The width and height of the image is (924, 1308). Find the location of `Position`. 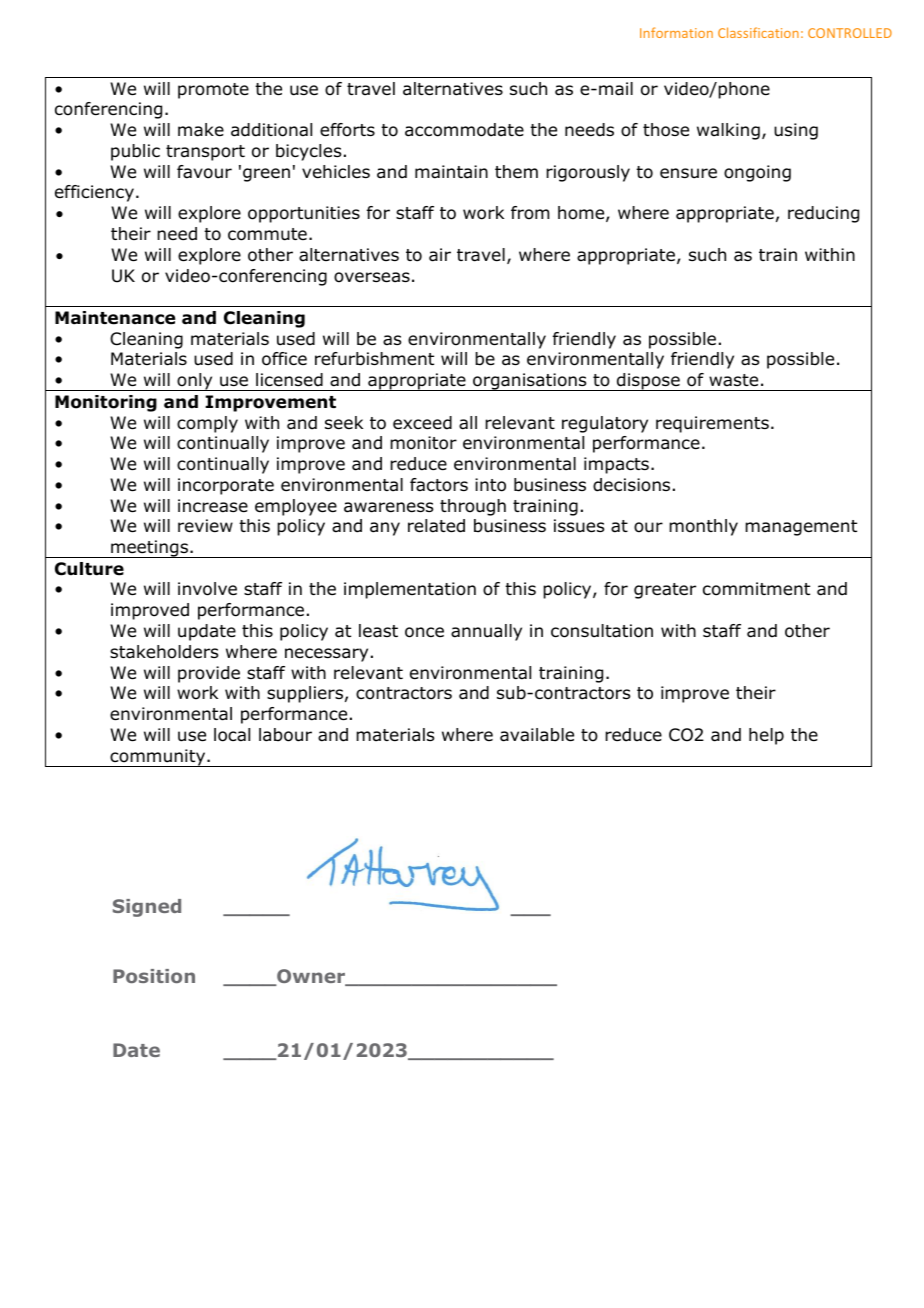

Position is located at coordinates (154, 976).
